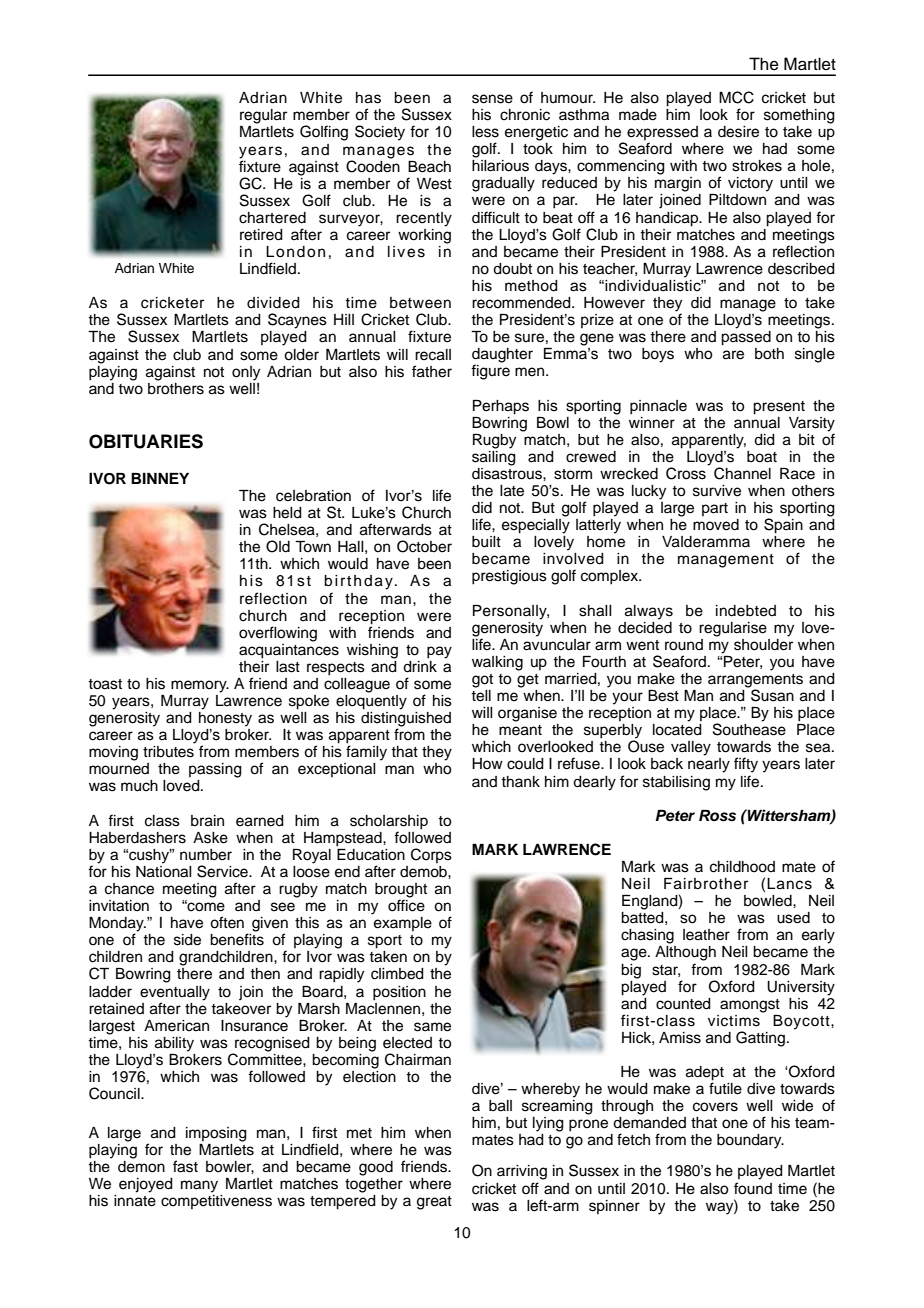  What do you see at coordinates (185, 1166) in the image?
I see `fast` at bounding box center [185, 1166].
